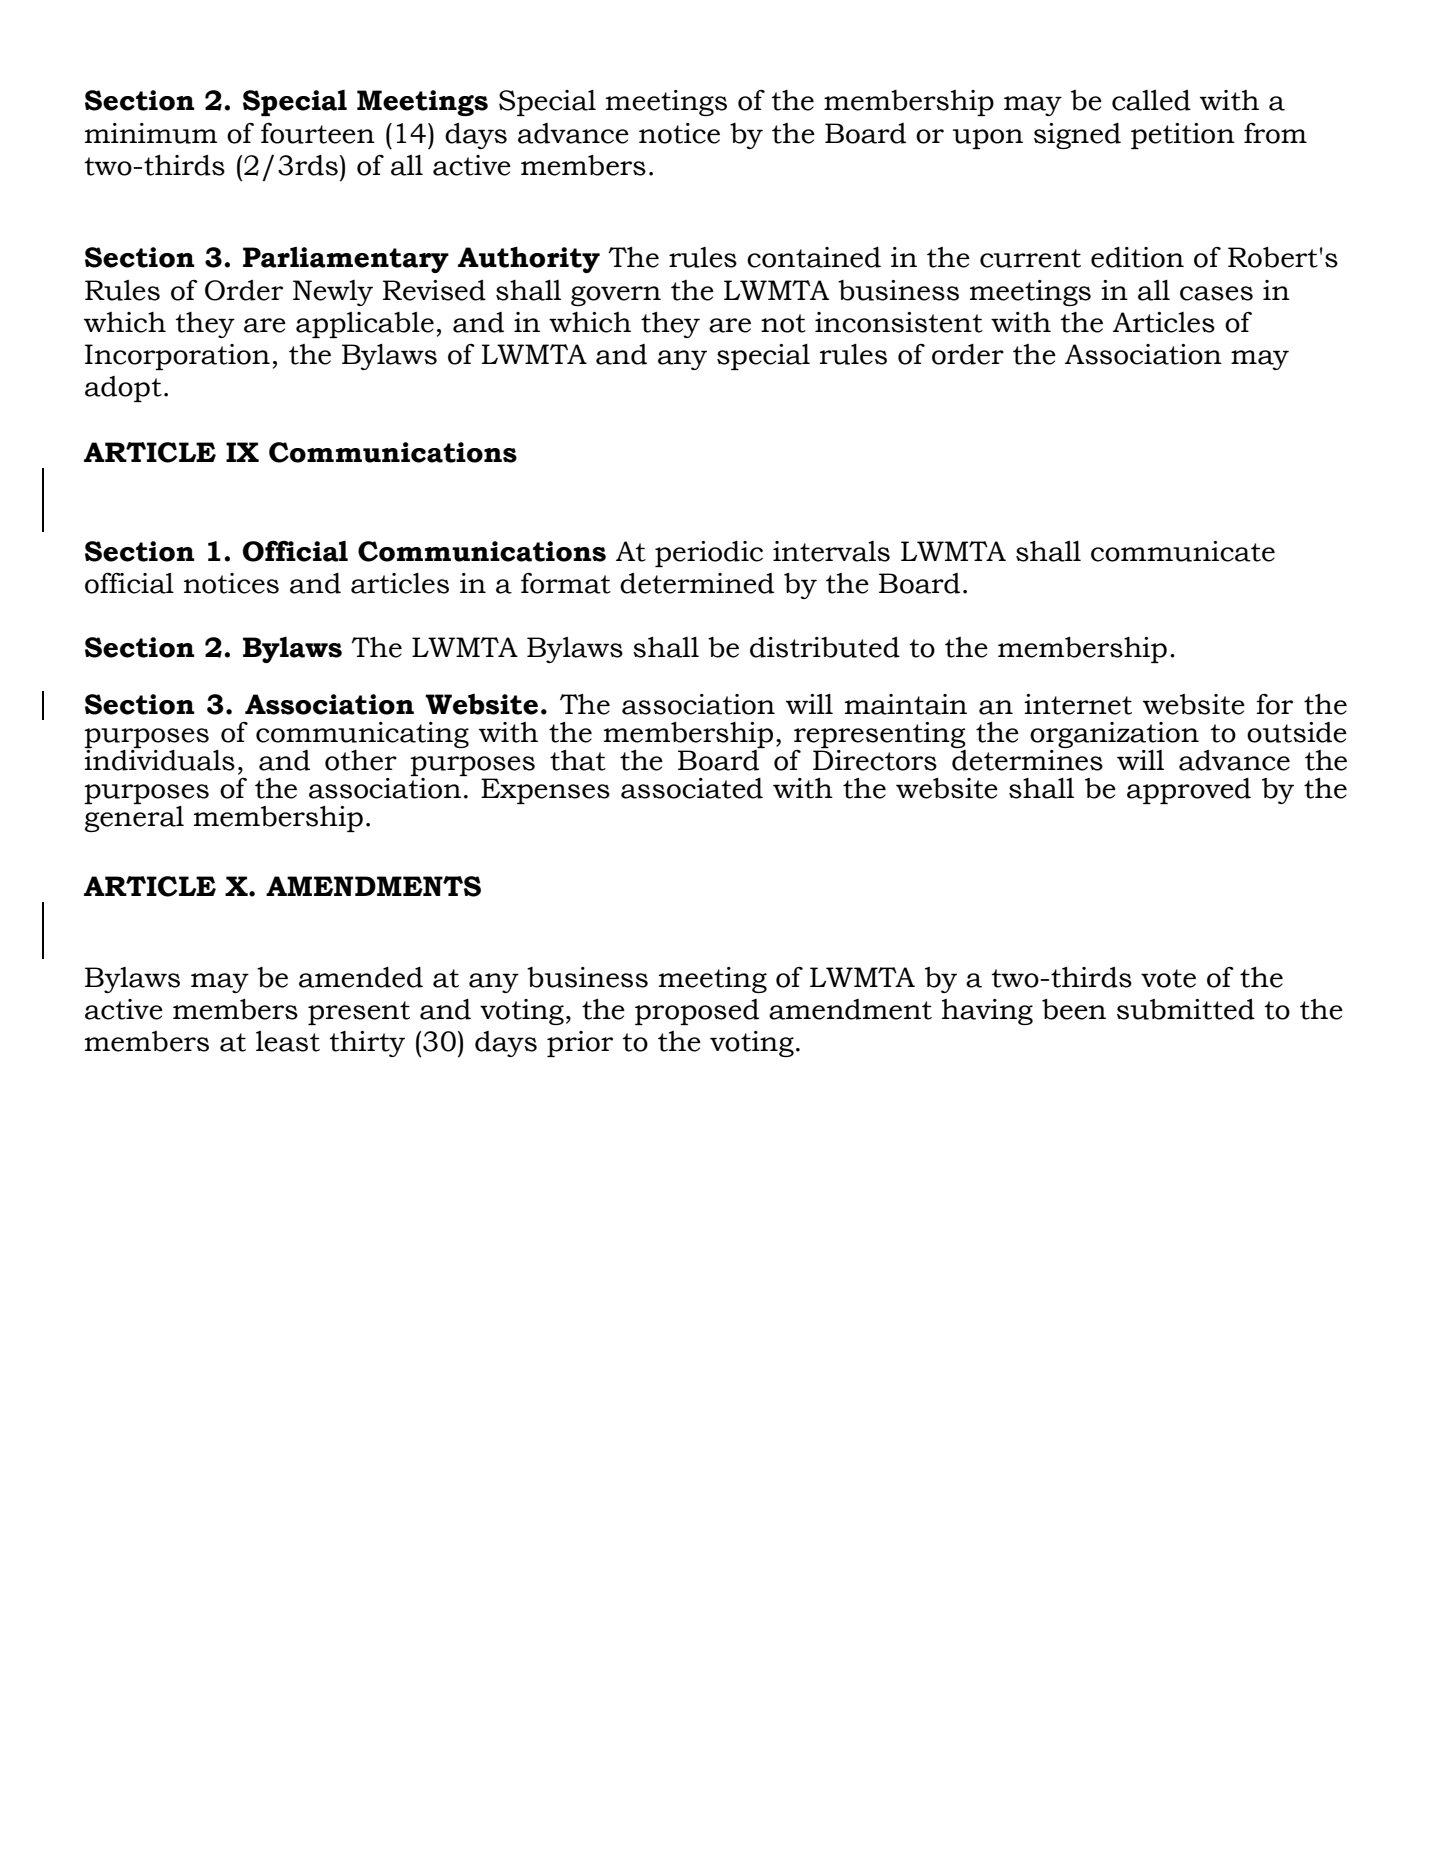  What do you see at coordinates (1114, 736) in the screenshot?
I see `organization` at bounding box center [1114, 736].
